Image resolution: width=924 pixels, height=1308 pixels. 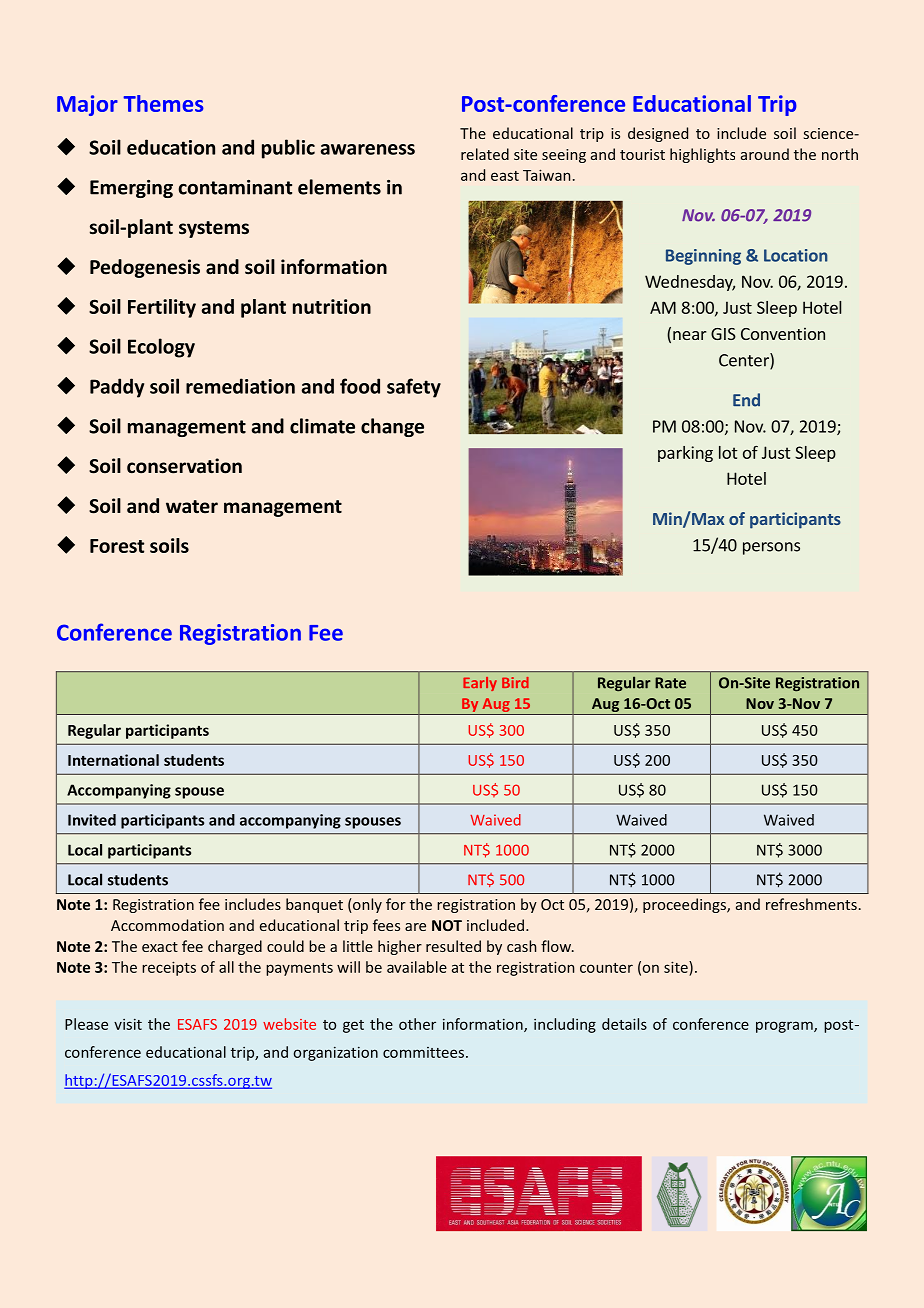 What do you see at coordinates (745, 361) in the screenshot?
I see `Center` at bounding box center [745, 361].
